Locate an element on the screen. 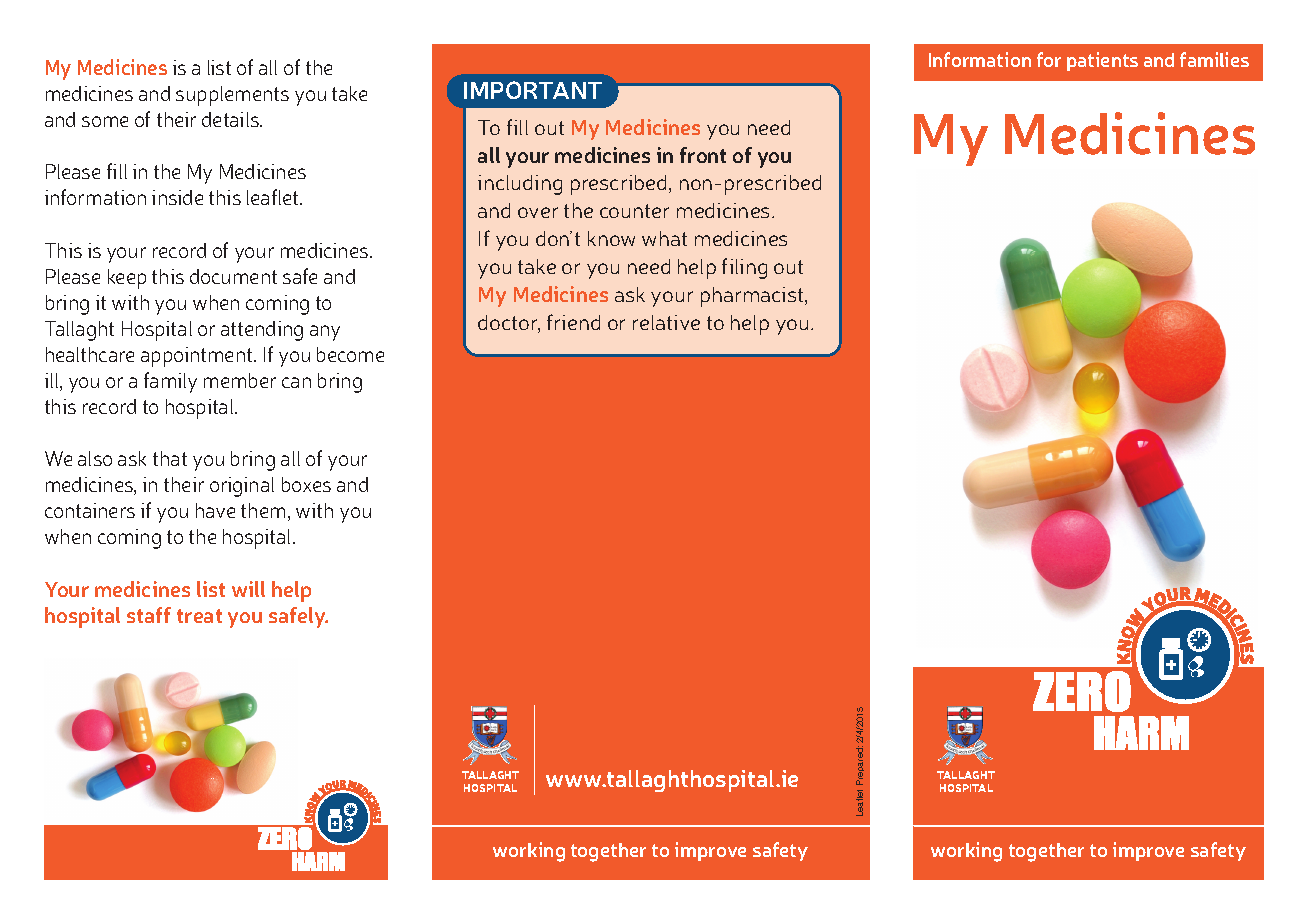 The width and height of the screenshot is (1308, 924). them is located at coordinates (263, 510).
